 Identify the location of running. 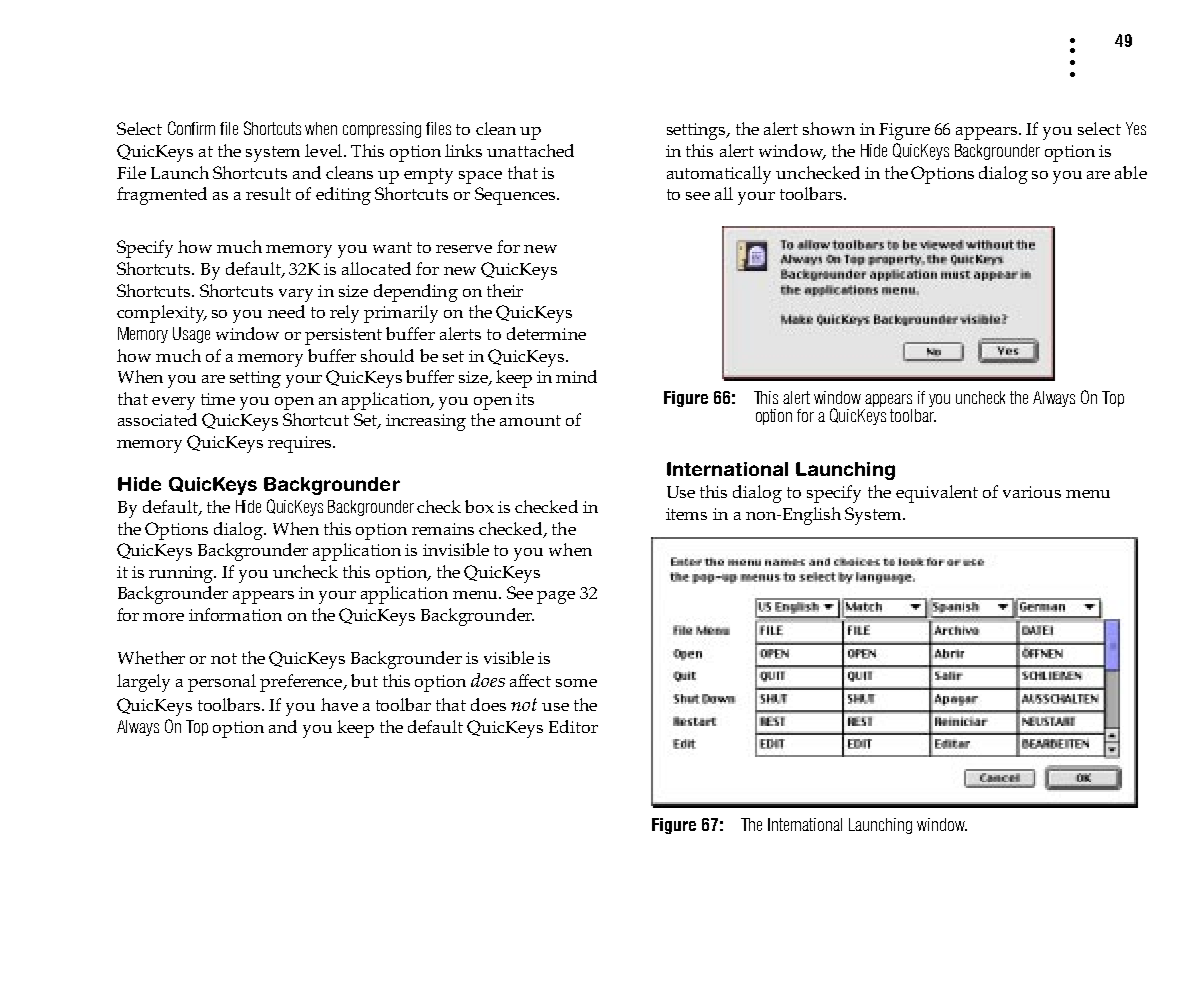
(182, 574).
